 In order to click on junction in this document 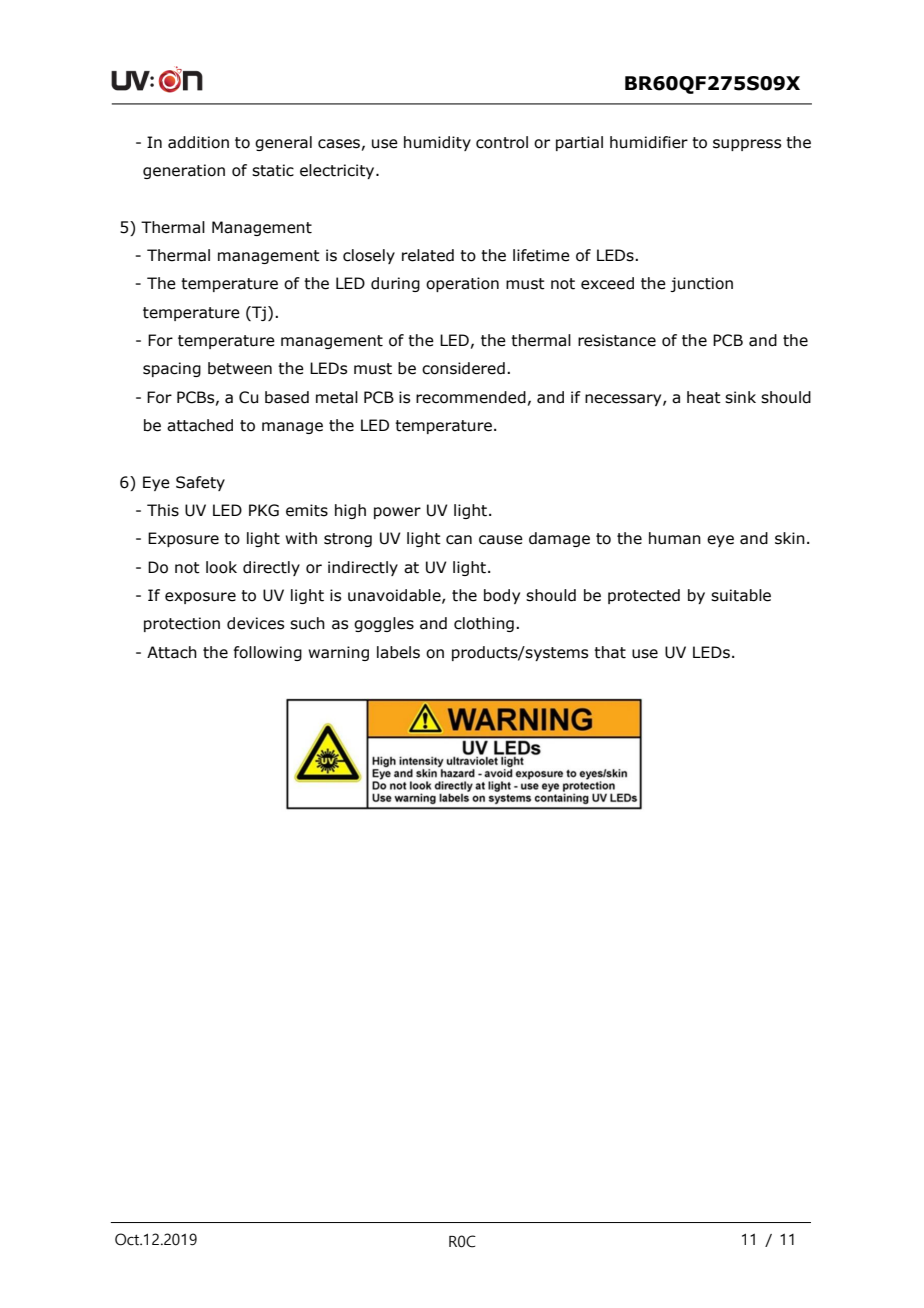, I will do `click(701, 284)`.
